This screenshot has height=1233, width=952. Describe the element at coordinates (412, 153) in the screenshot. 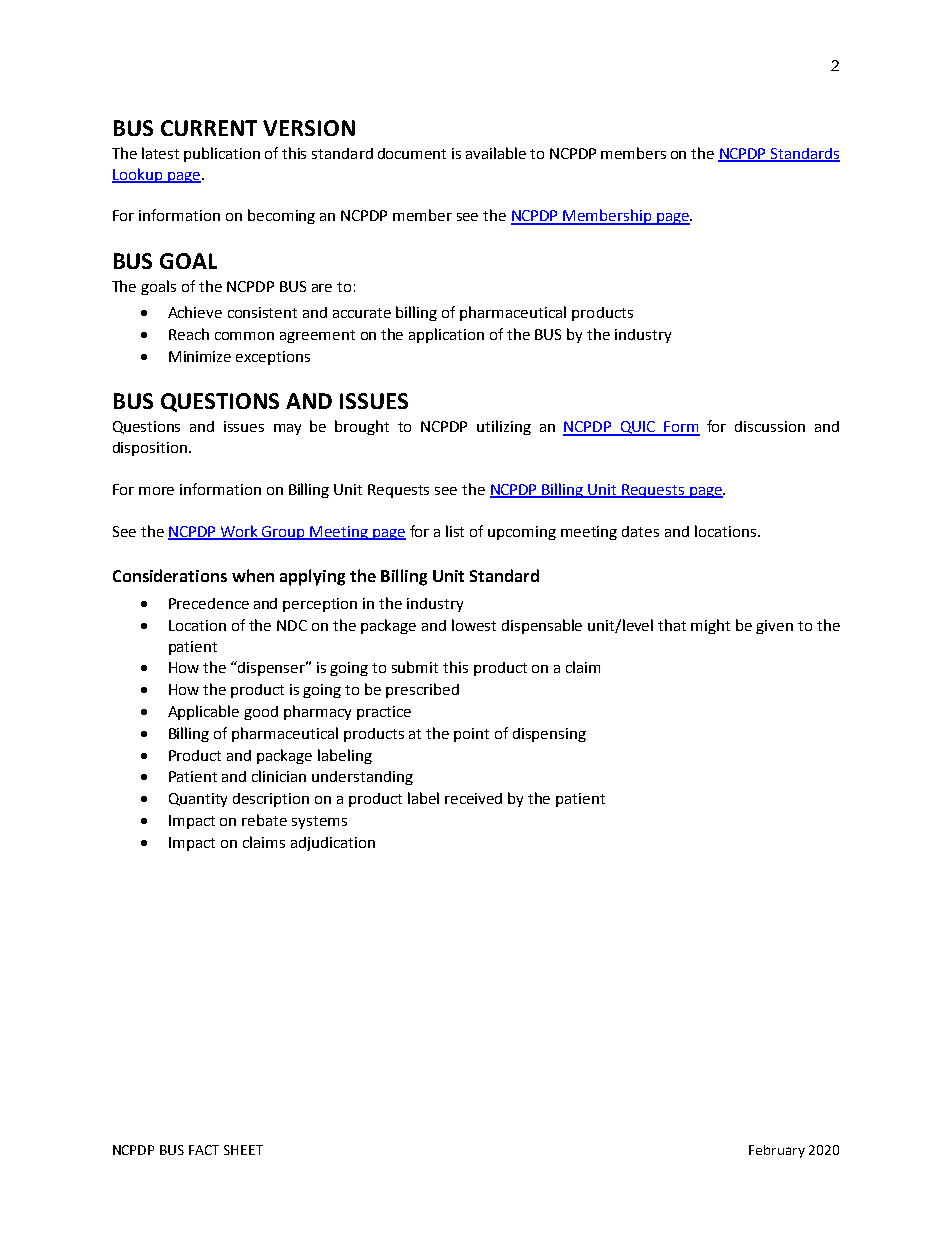

I see `document` at that location.
